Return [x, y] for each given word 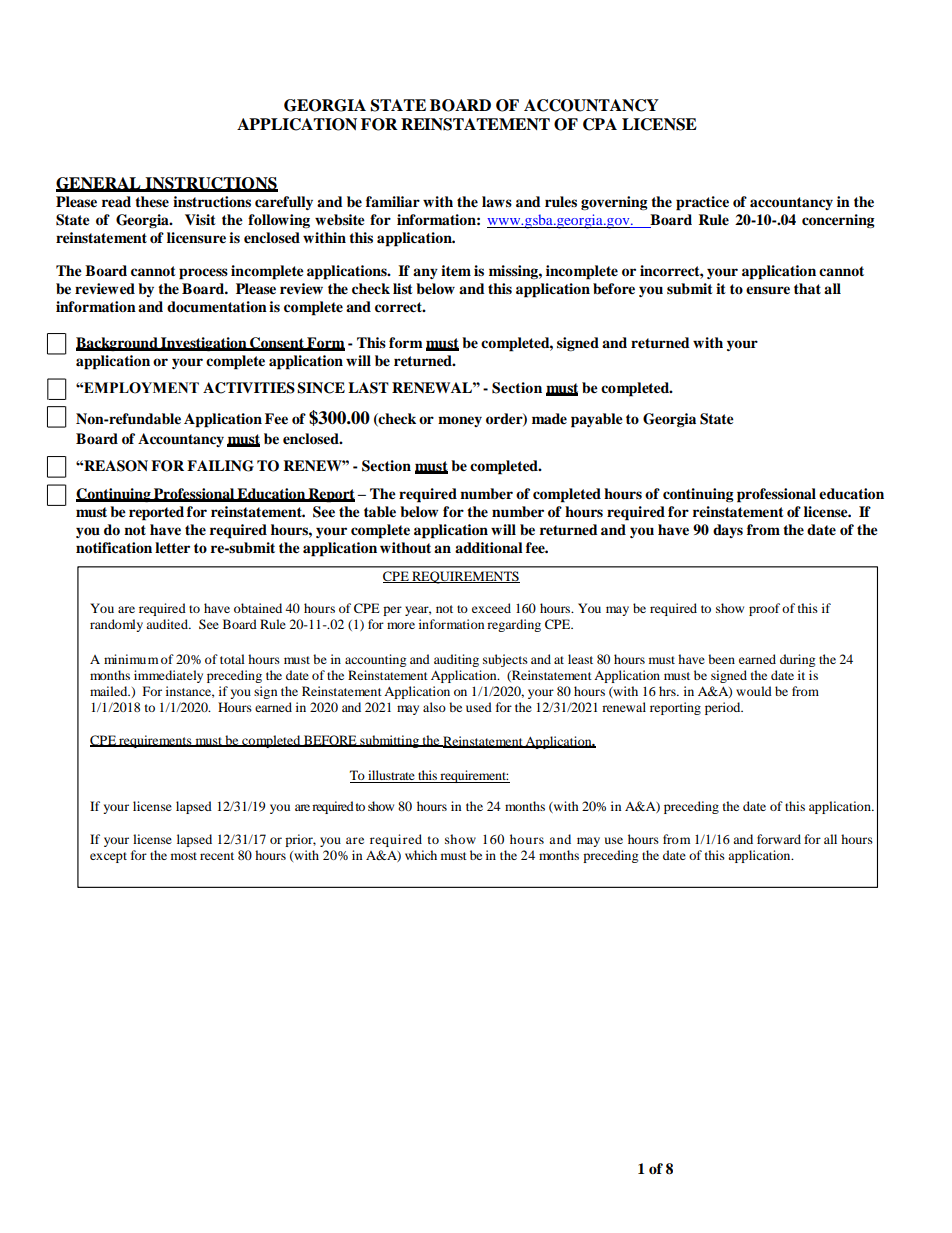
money [460, 421]
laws [497, 201]
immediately [168, 676]
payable [597, 420]
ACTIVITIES [249, 388]
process [203, 274]
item [456, 271]
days [728, 531]
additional [489, 547]
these [152, 202]
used [479, 707]
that [807, 288]
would [754, 691]
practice [702, 203]
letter [172, 548]
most [184, 856]
